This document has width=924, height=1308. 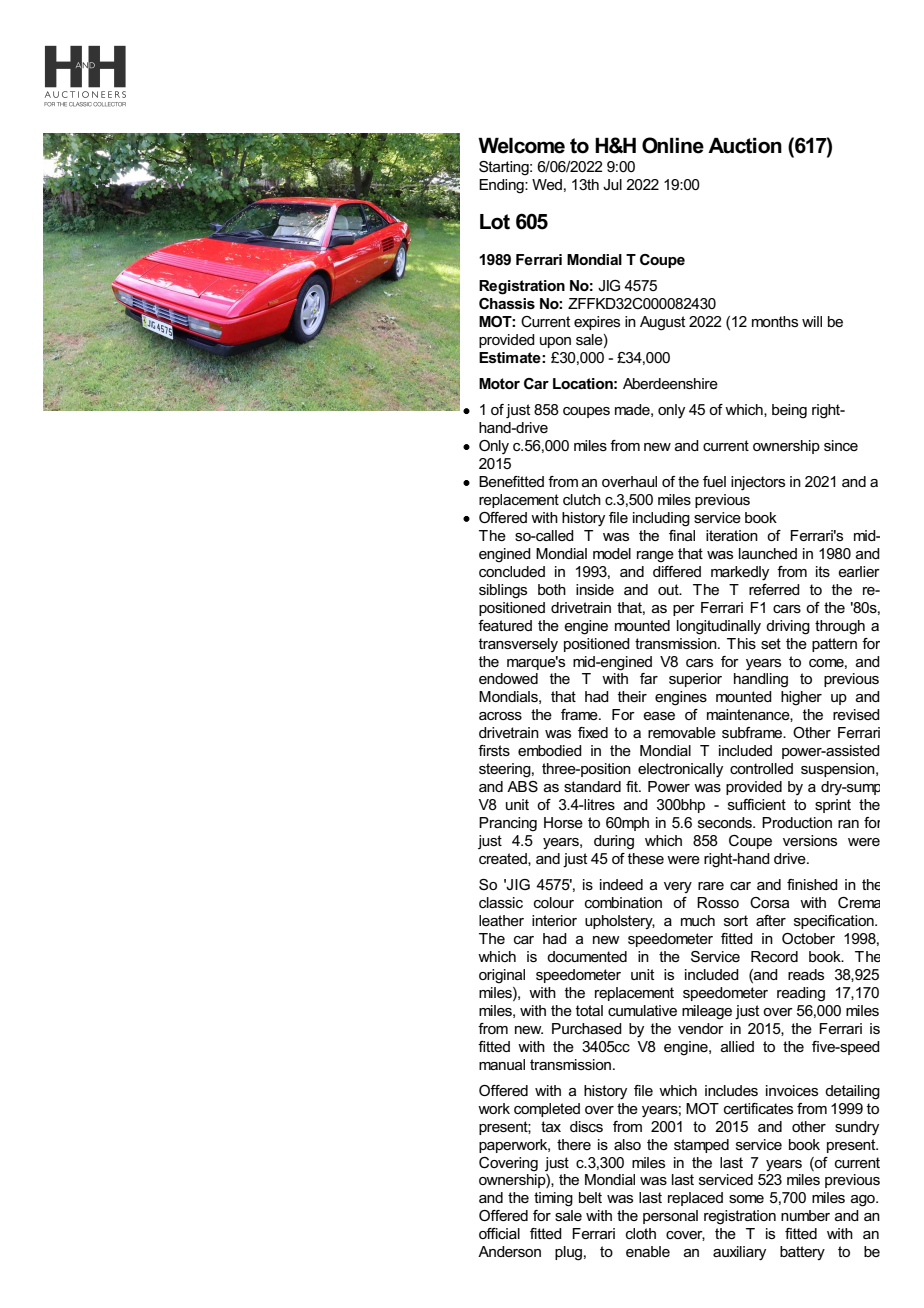 I want to click on timing, so click(x=553, y=1199).
